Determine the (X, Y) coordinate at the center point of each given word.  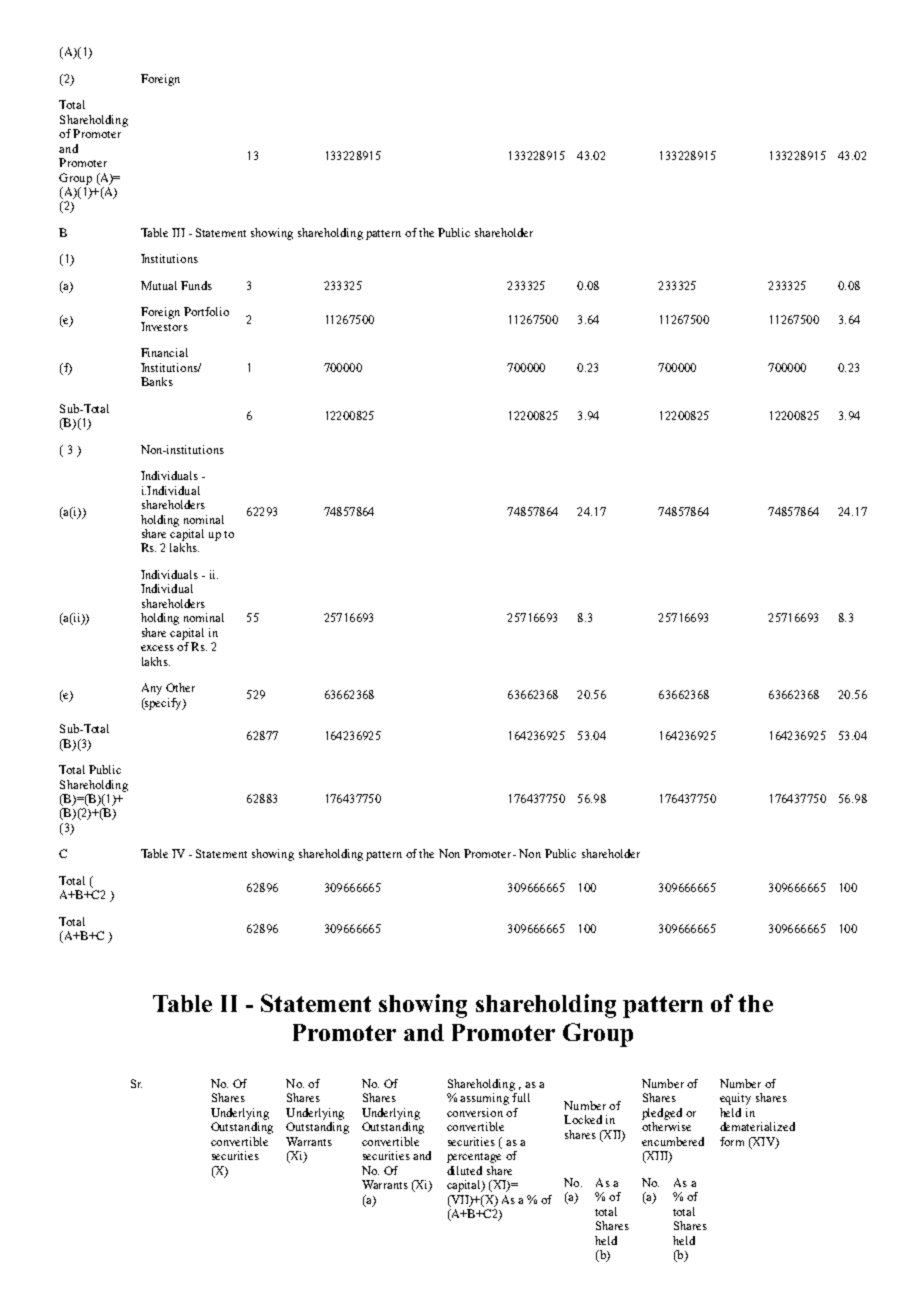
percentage (474, 1158)
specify (163, 704)
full (521, 1097)
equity (735, 1099)
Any (152, 689)
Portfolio (206, 311)
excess (157, 648)
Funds (196, 285)
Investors (164, 326)
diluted (464, 1170)
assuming (484, 1099)
